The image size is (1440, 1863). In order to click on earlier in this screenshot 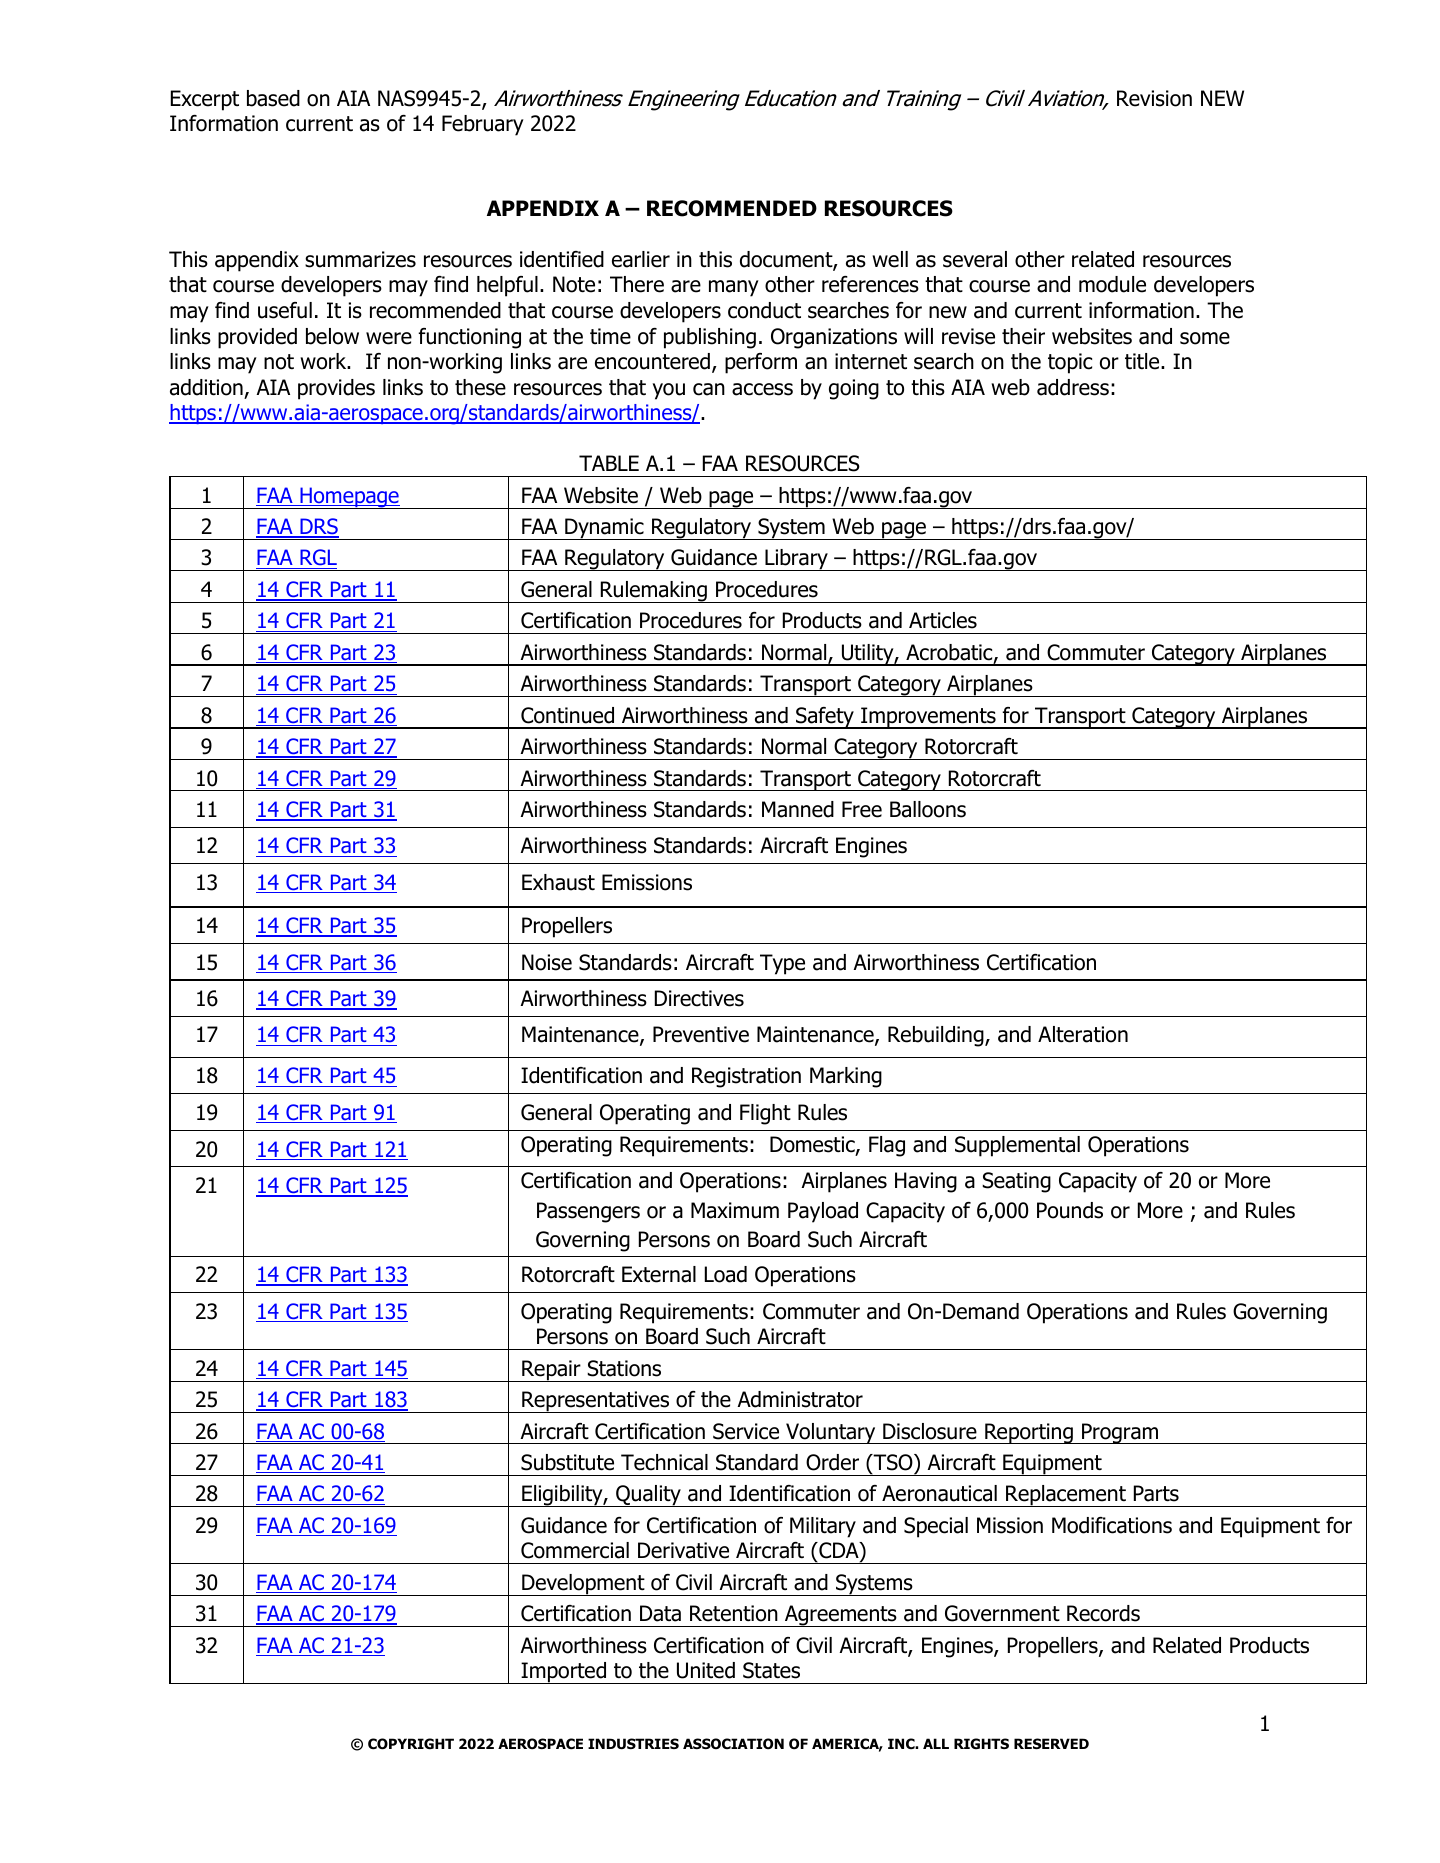, I will do `click(641, 259)`.
